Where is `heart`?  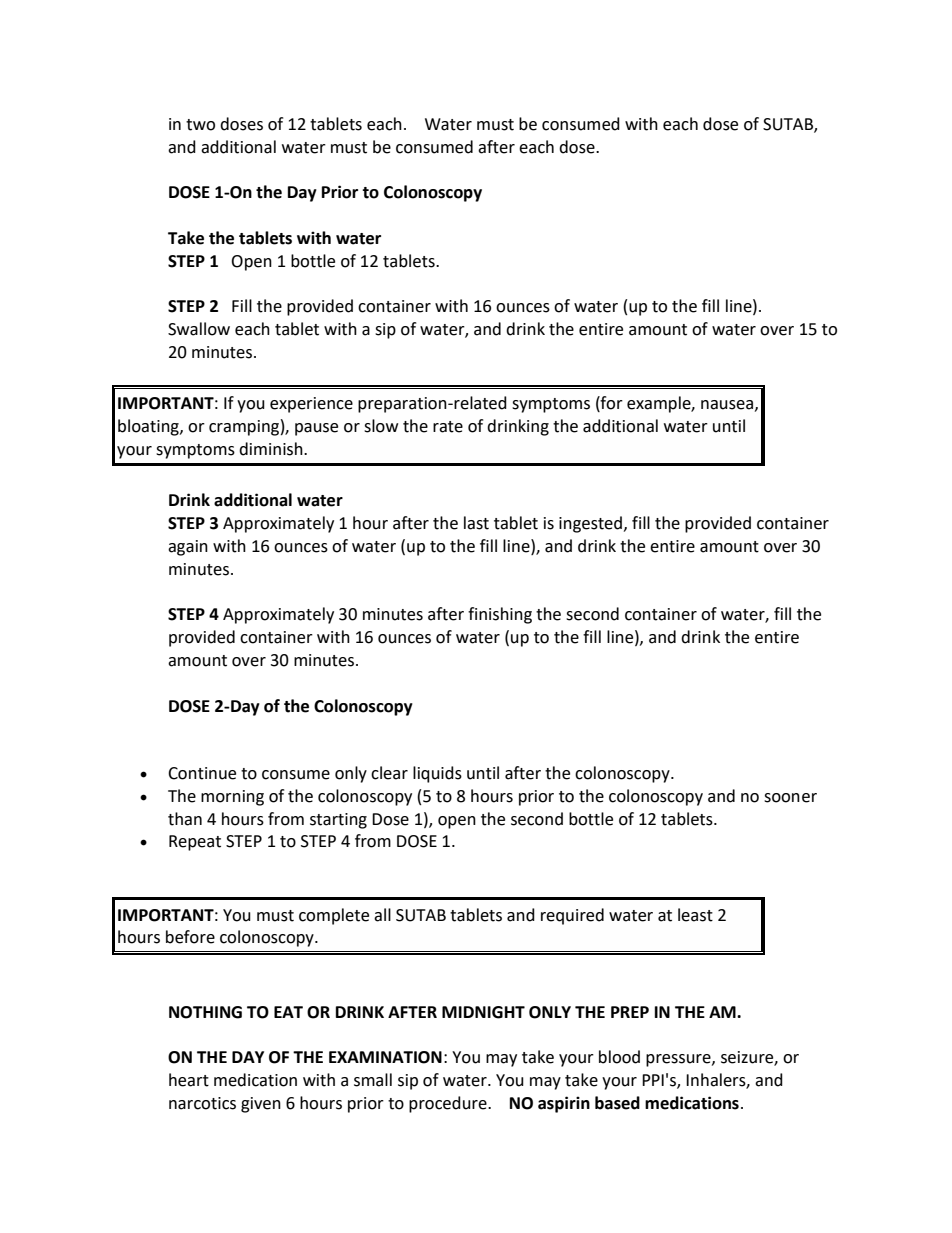
heart is located at coordinates (189, 1080).
